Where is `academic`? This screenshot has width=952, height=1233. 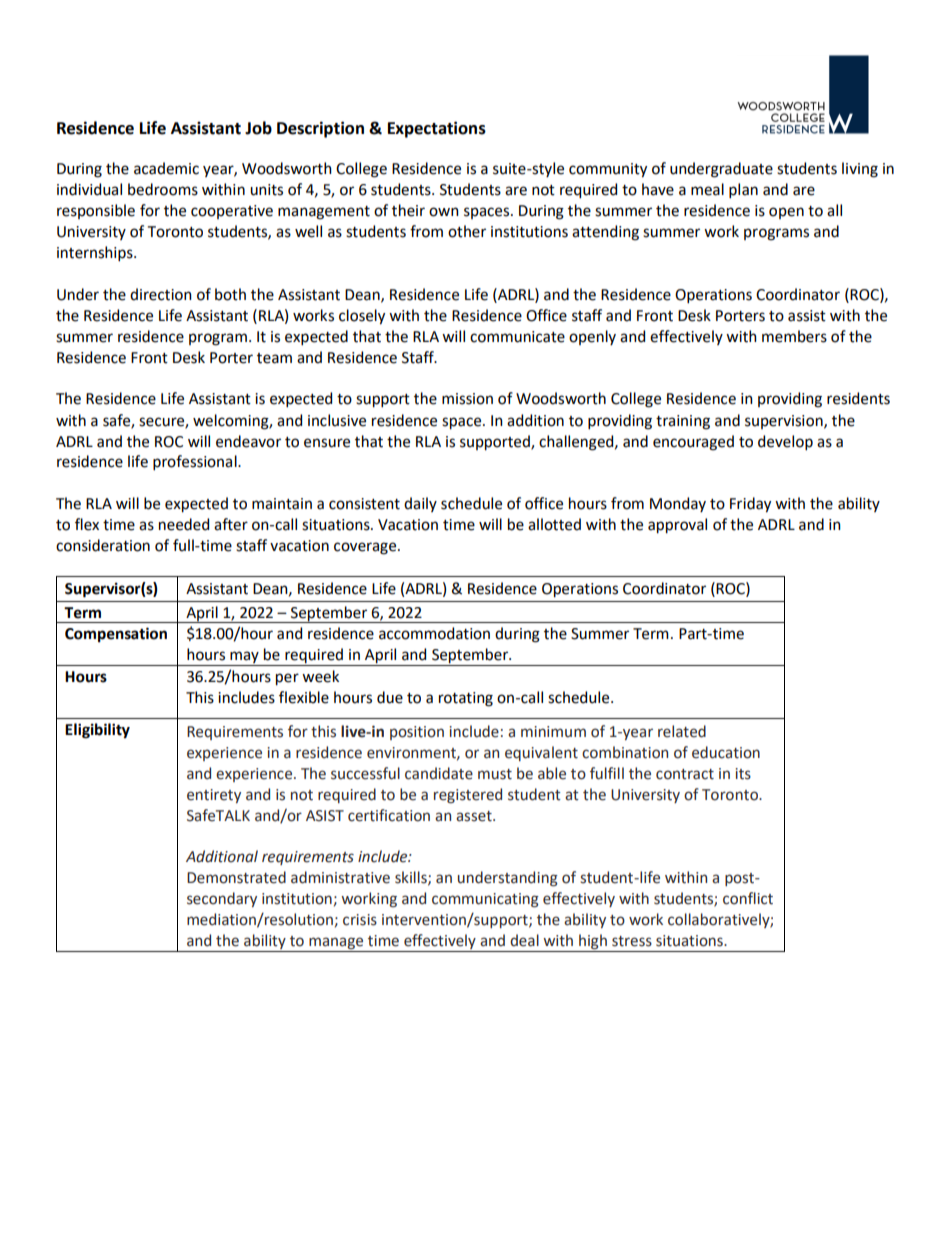 academic is located at coordinates (166, 168).
